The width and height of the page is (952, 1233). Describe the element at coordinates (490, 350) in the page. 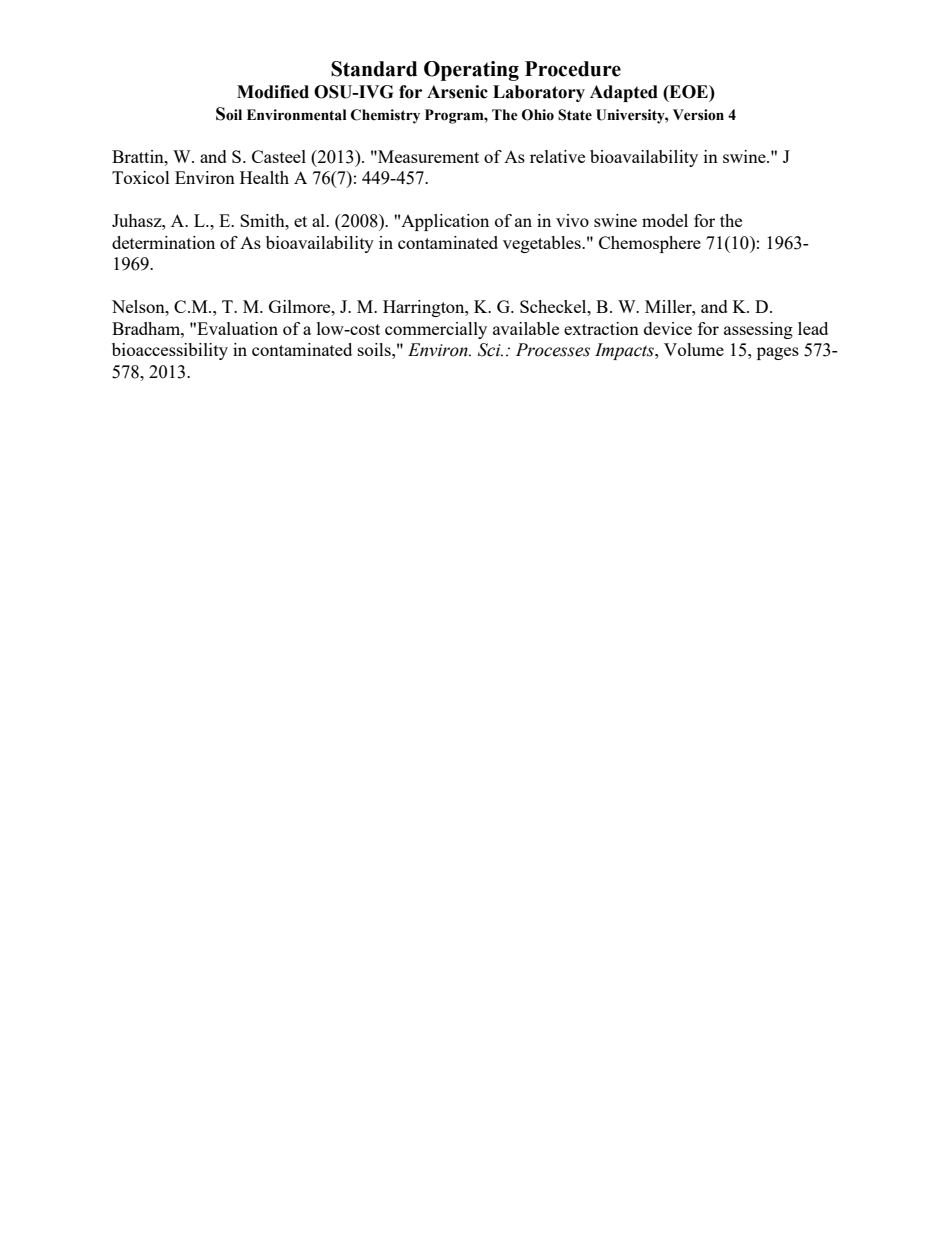

I see `Sci` at that location.
